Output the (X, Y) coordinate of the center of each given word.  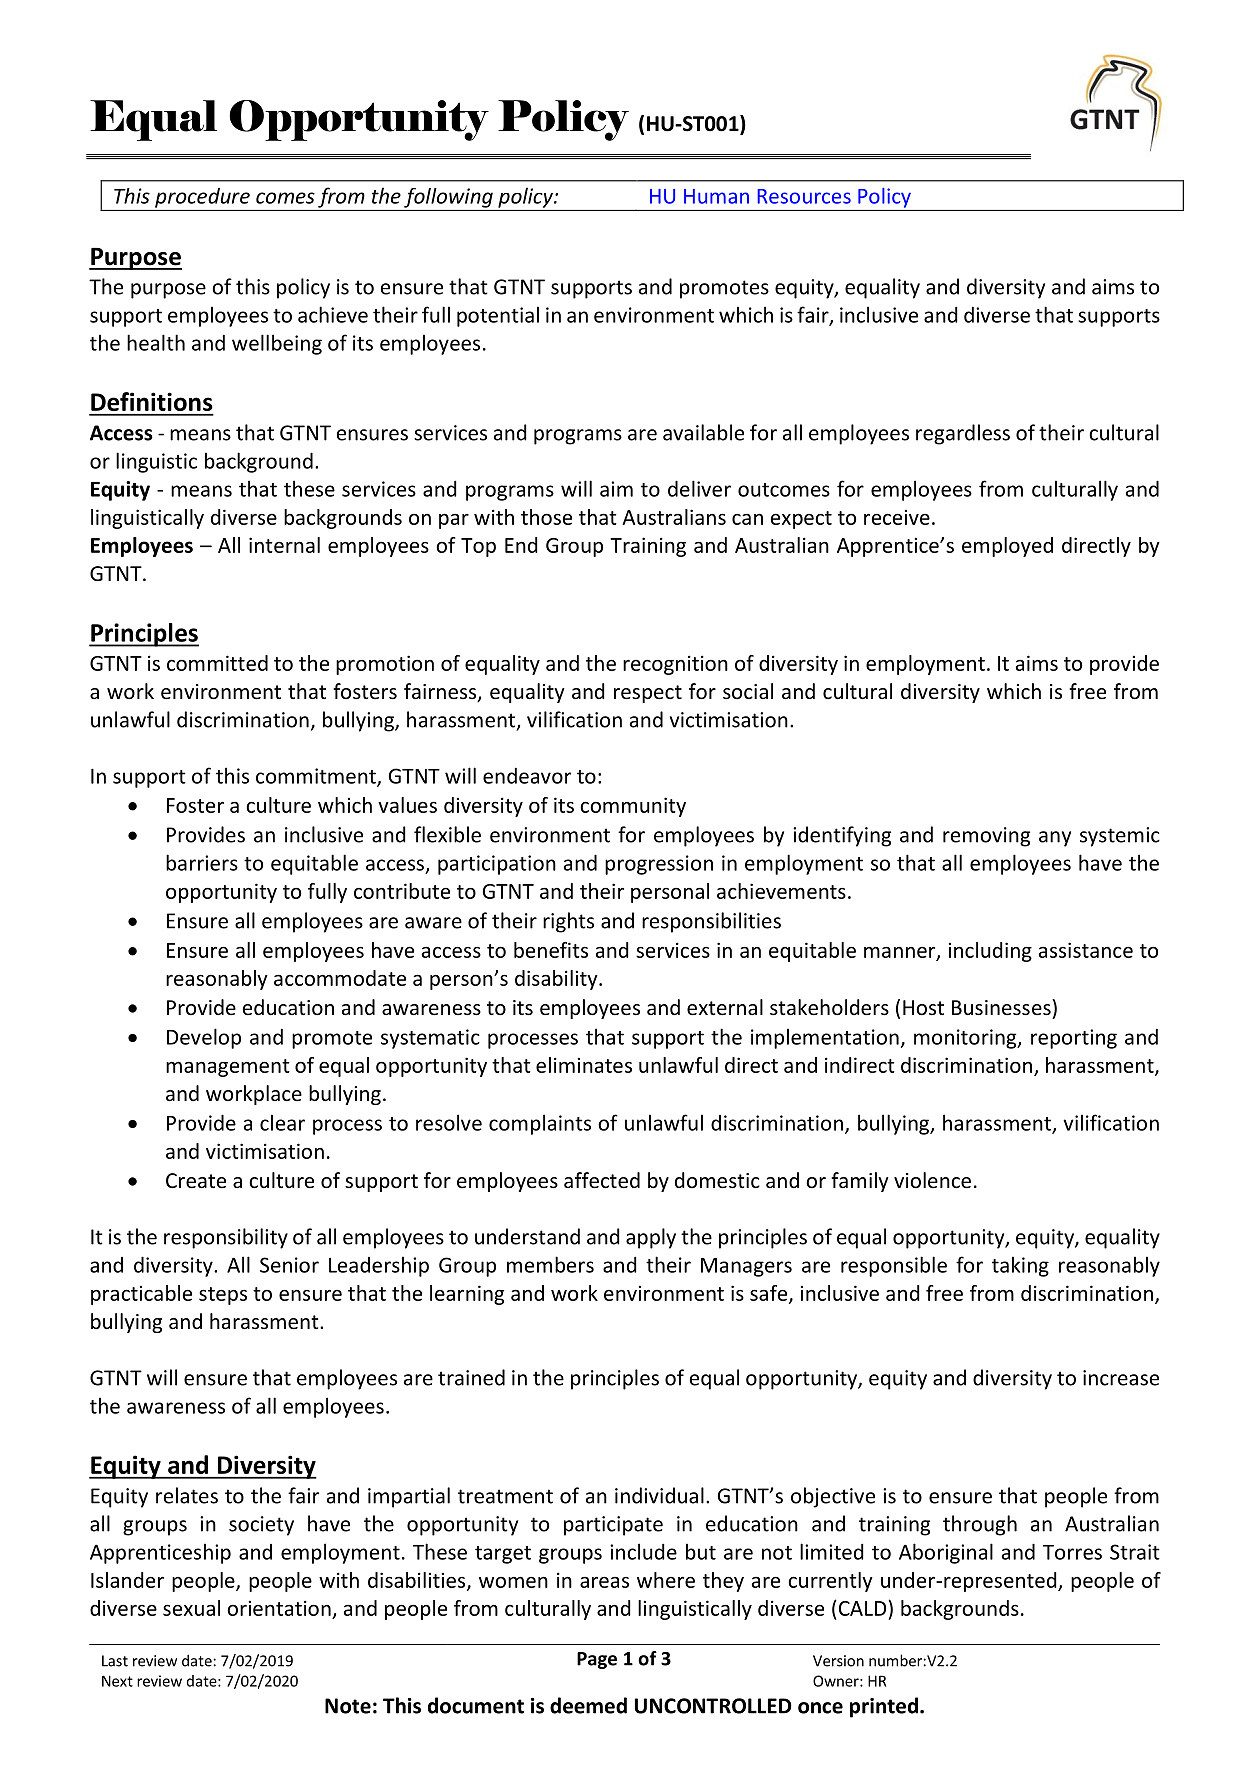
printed (884, 1707)
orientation (279, 1608)
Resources (804, 196)
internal (284, 545)
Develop (204, 1038)
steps (223, 1296)
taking (1020, 1266)
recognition (675, 665)
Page (597, 1660)
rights (568, 922)
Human (716, 196)
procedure (202, 198)
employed (1007, 547)
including (990, 952)
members (550, 1264)
